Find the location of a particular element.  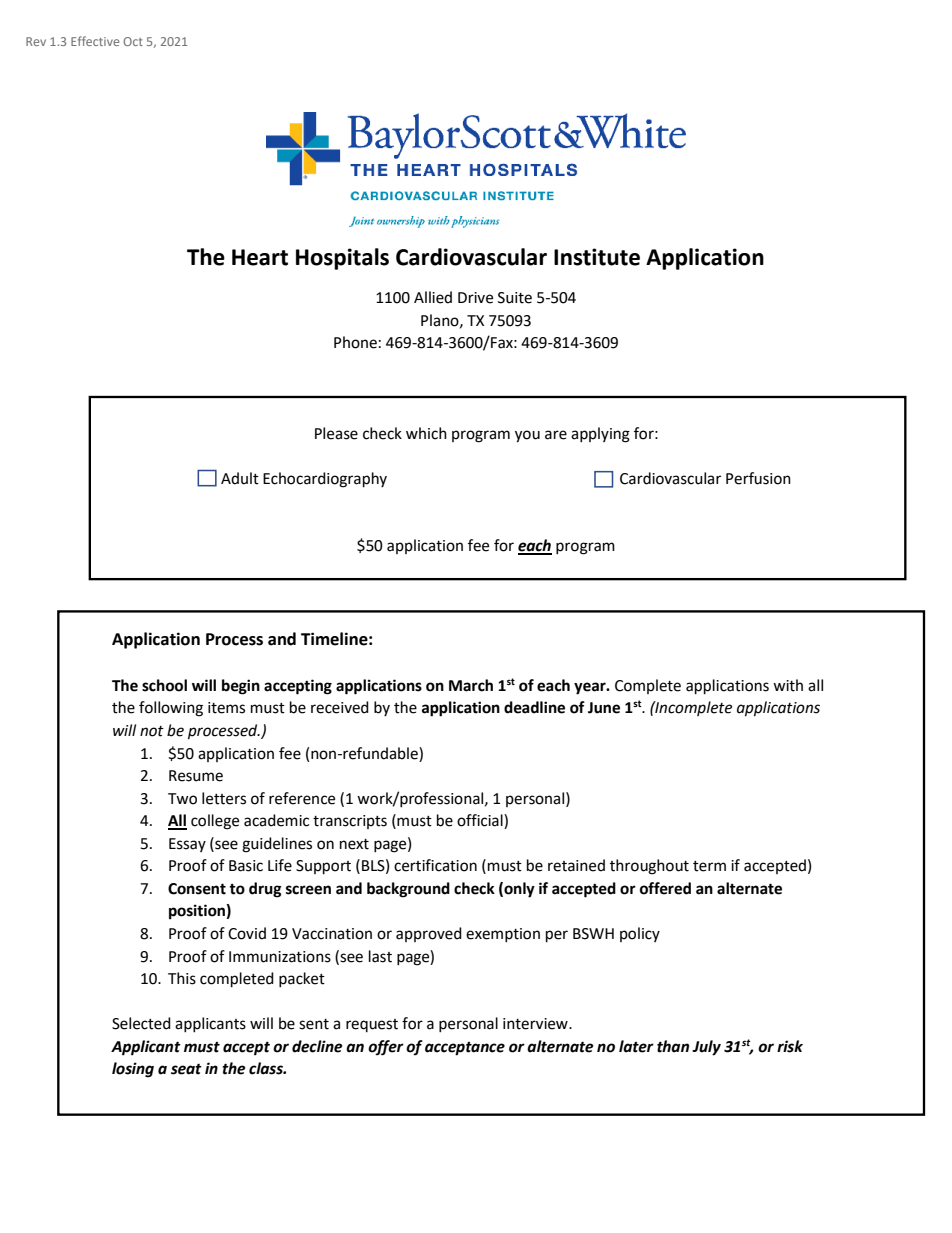

Allied is located at coordinates (433, 297).
